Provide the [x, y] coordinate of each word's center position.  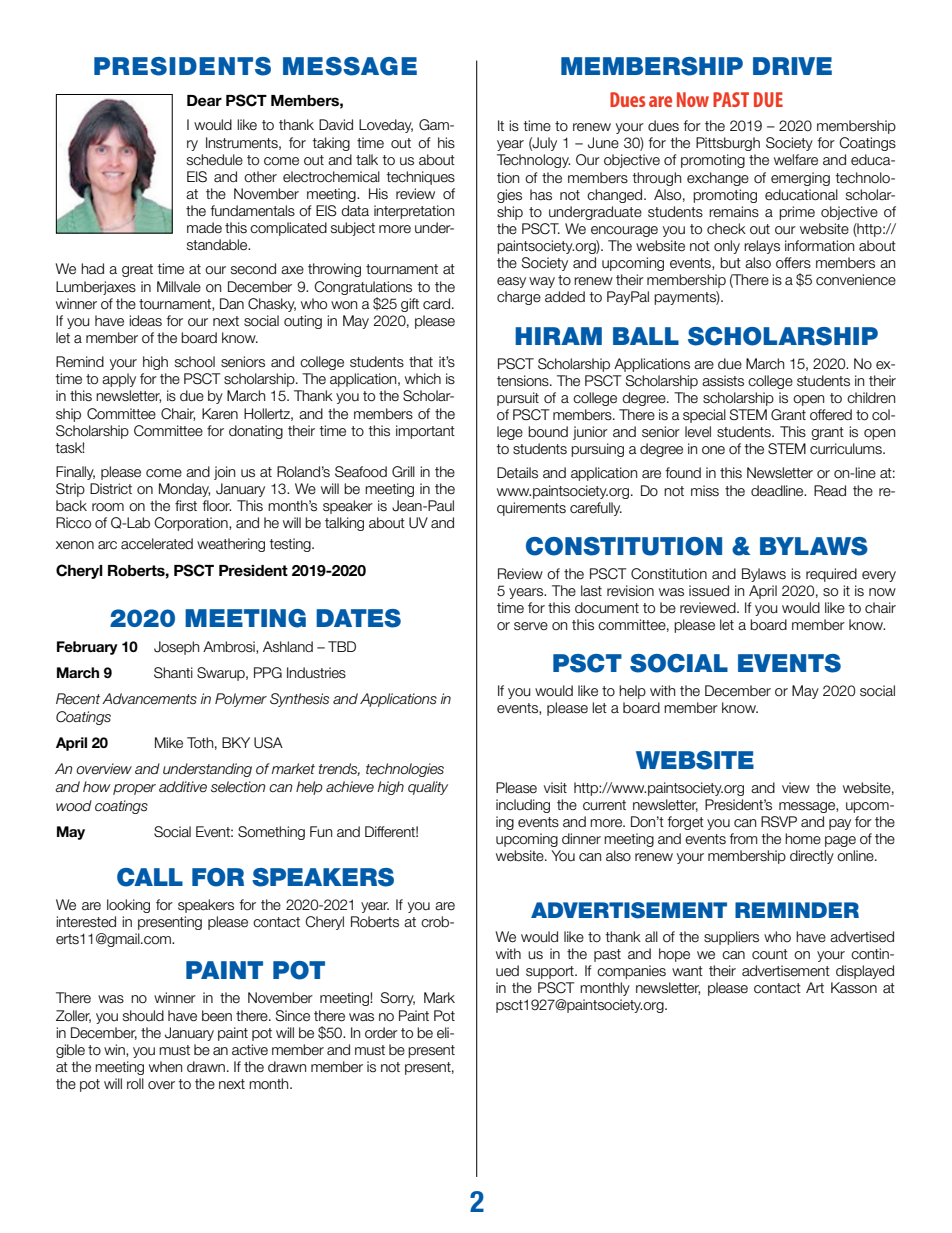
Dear [204, 101]
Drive [792, 66]
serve [531, 626]
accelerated [157, 544]
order [381, 1033]
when [165, 1067]
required [831, 575]
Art [815, 987]
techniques [420, 178]
